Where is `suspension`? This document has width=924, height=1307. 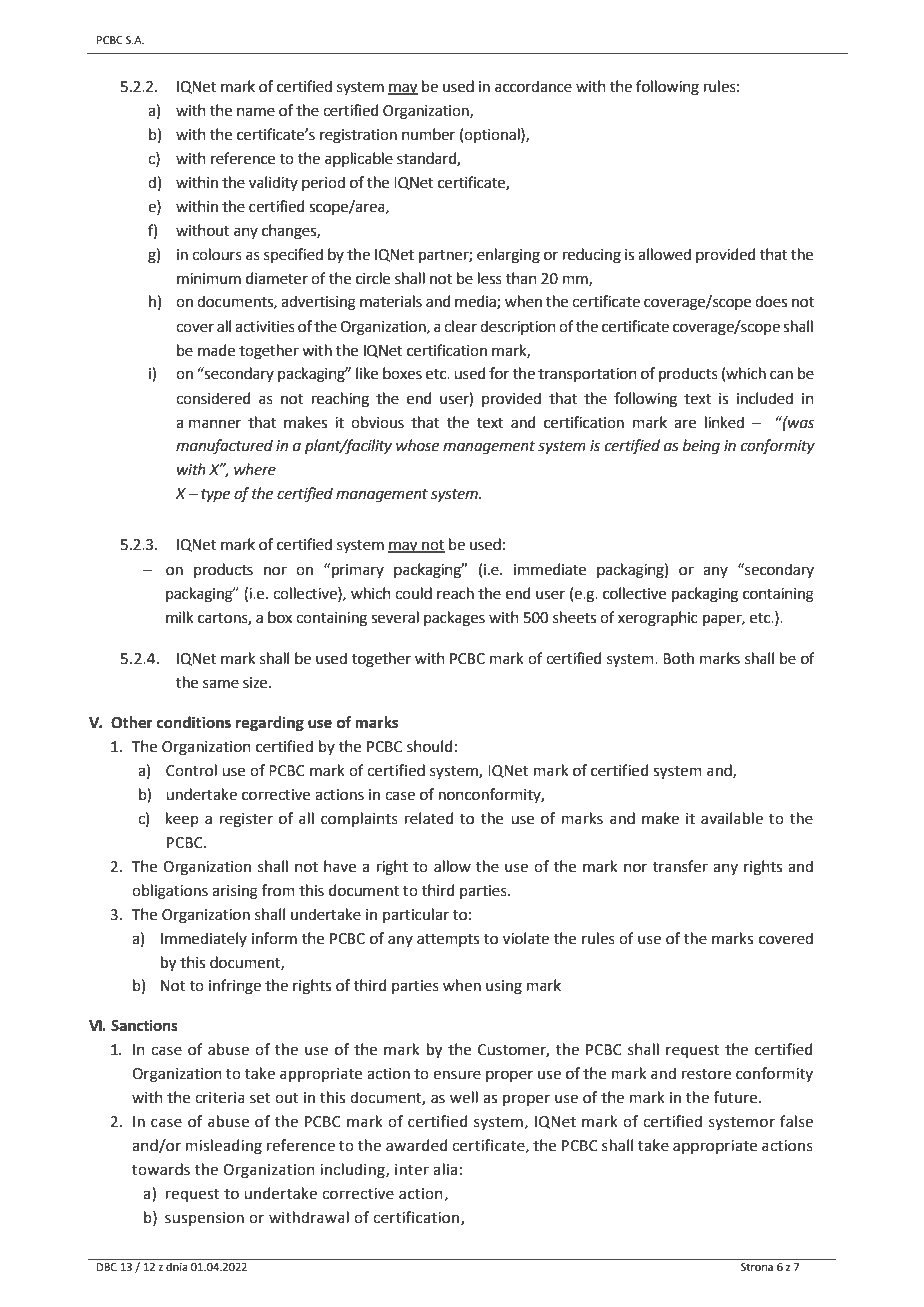 suspension is located at coordinates (204, 1219).
